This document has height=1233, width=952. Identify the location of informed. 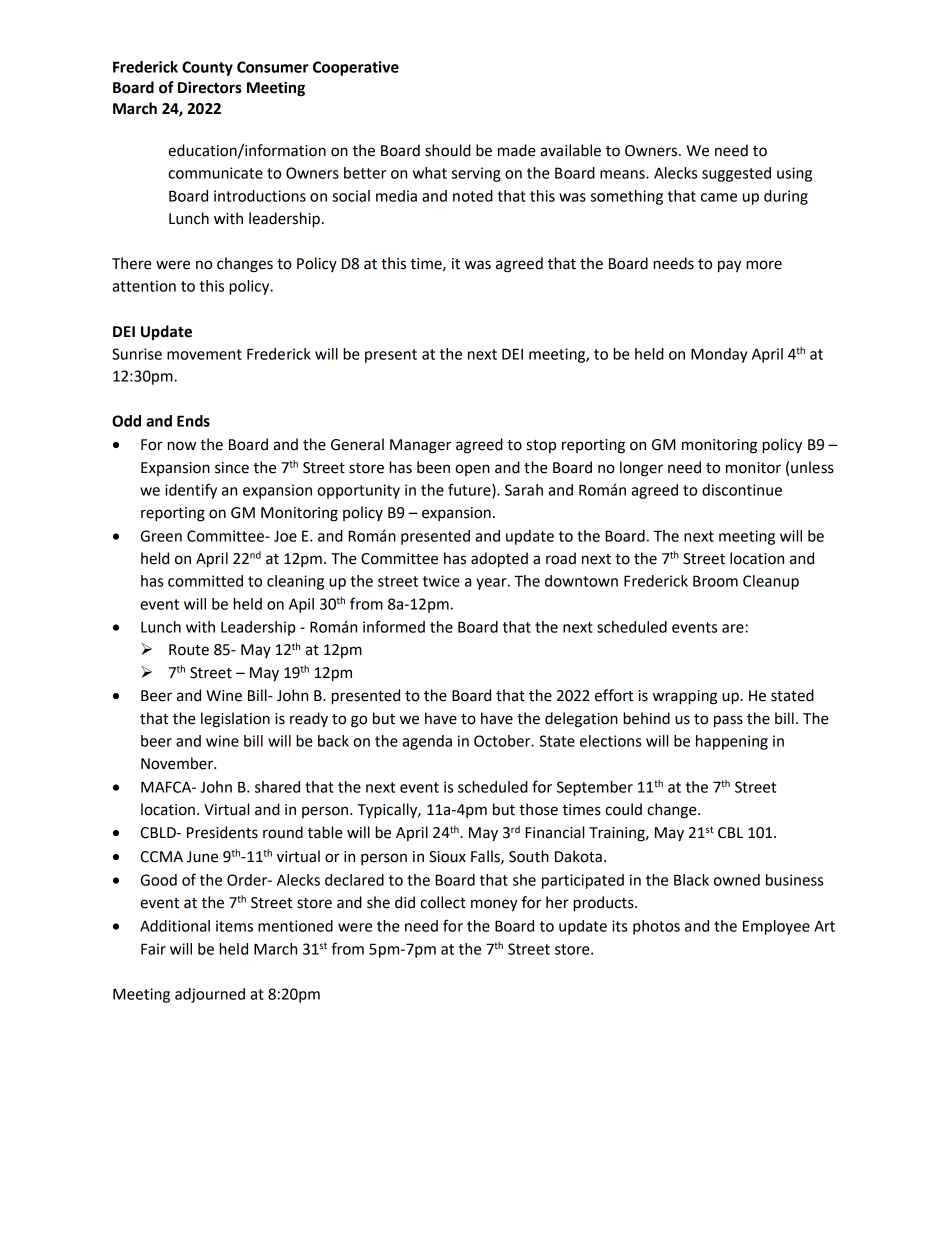
(394, 626).
